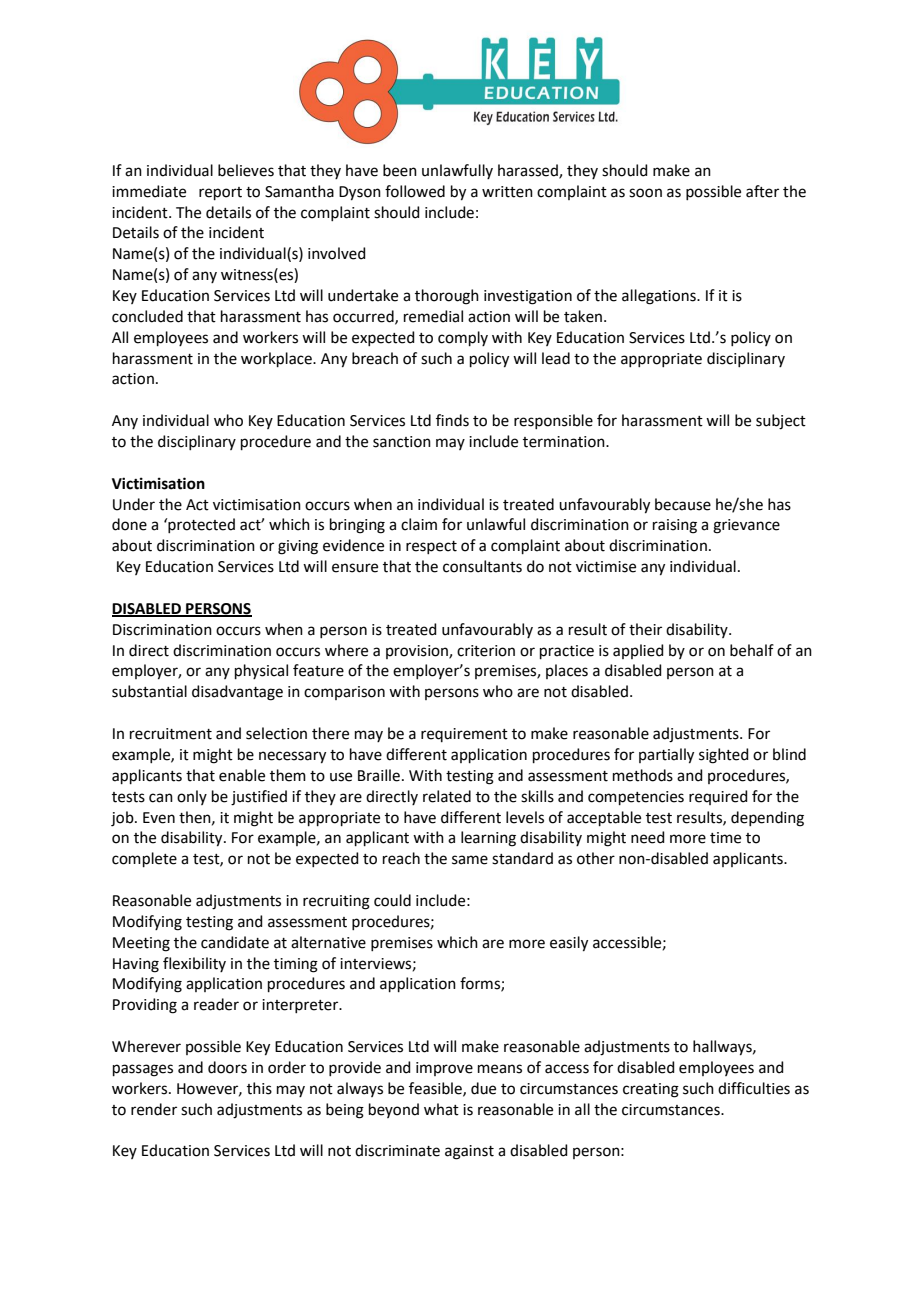  What do you see at coordinates (237, 693) in the document?
I see `disadvantage` at bounding box center [237, 693].
